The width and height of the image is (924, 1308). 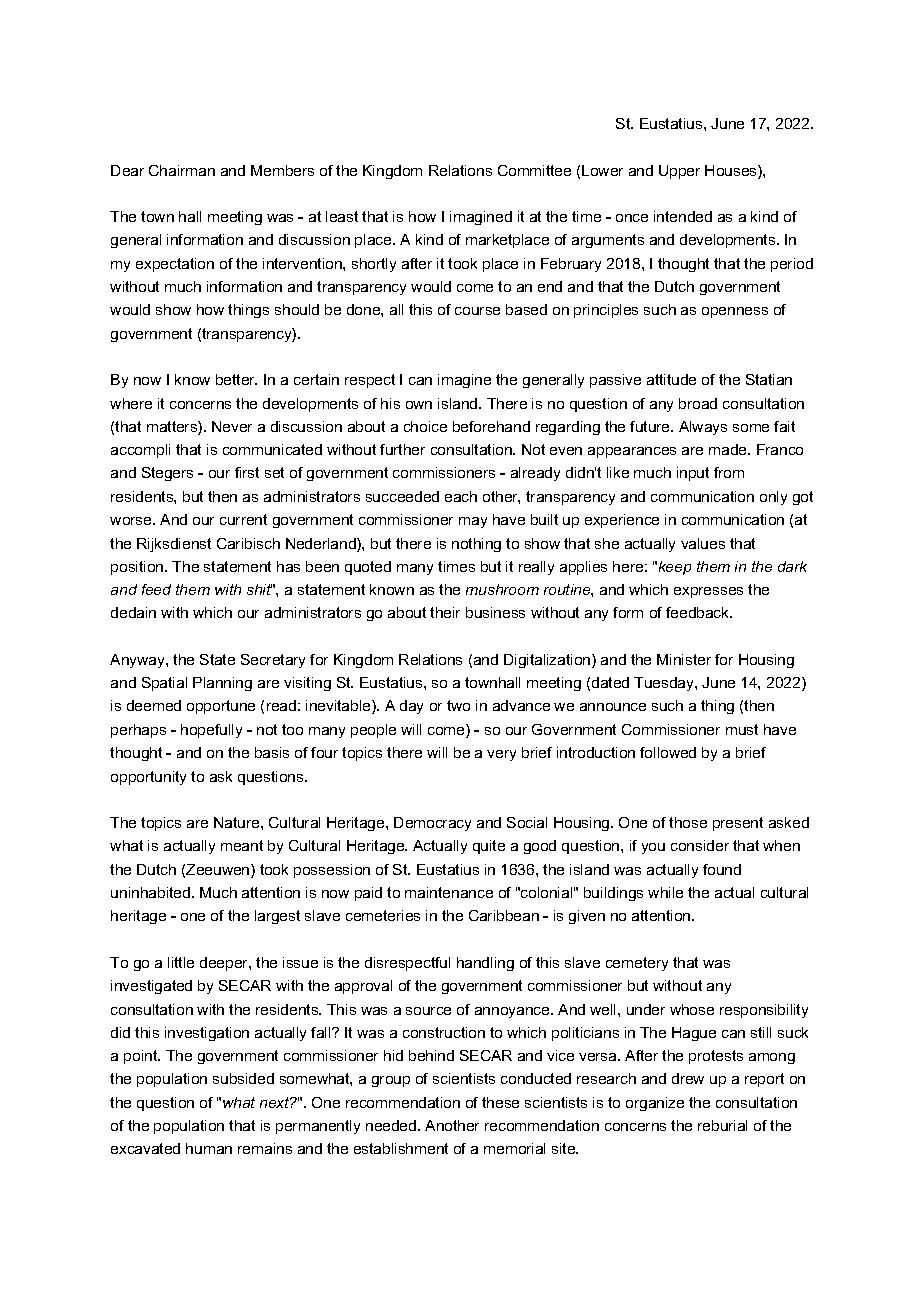 What do you see at coordinates (222, 684) in the image?
I see `Planning` at bounding box center [222, 684].
